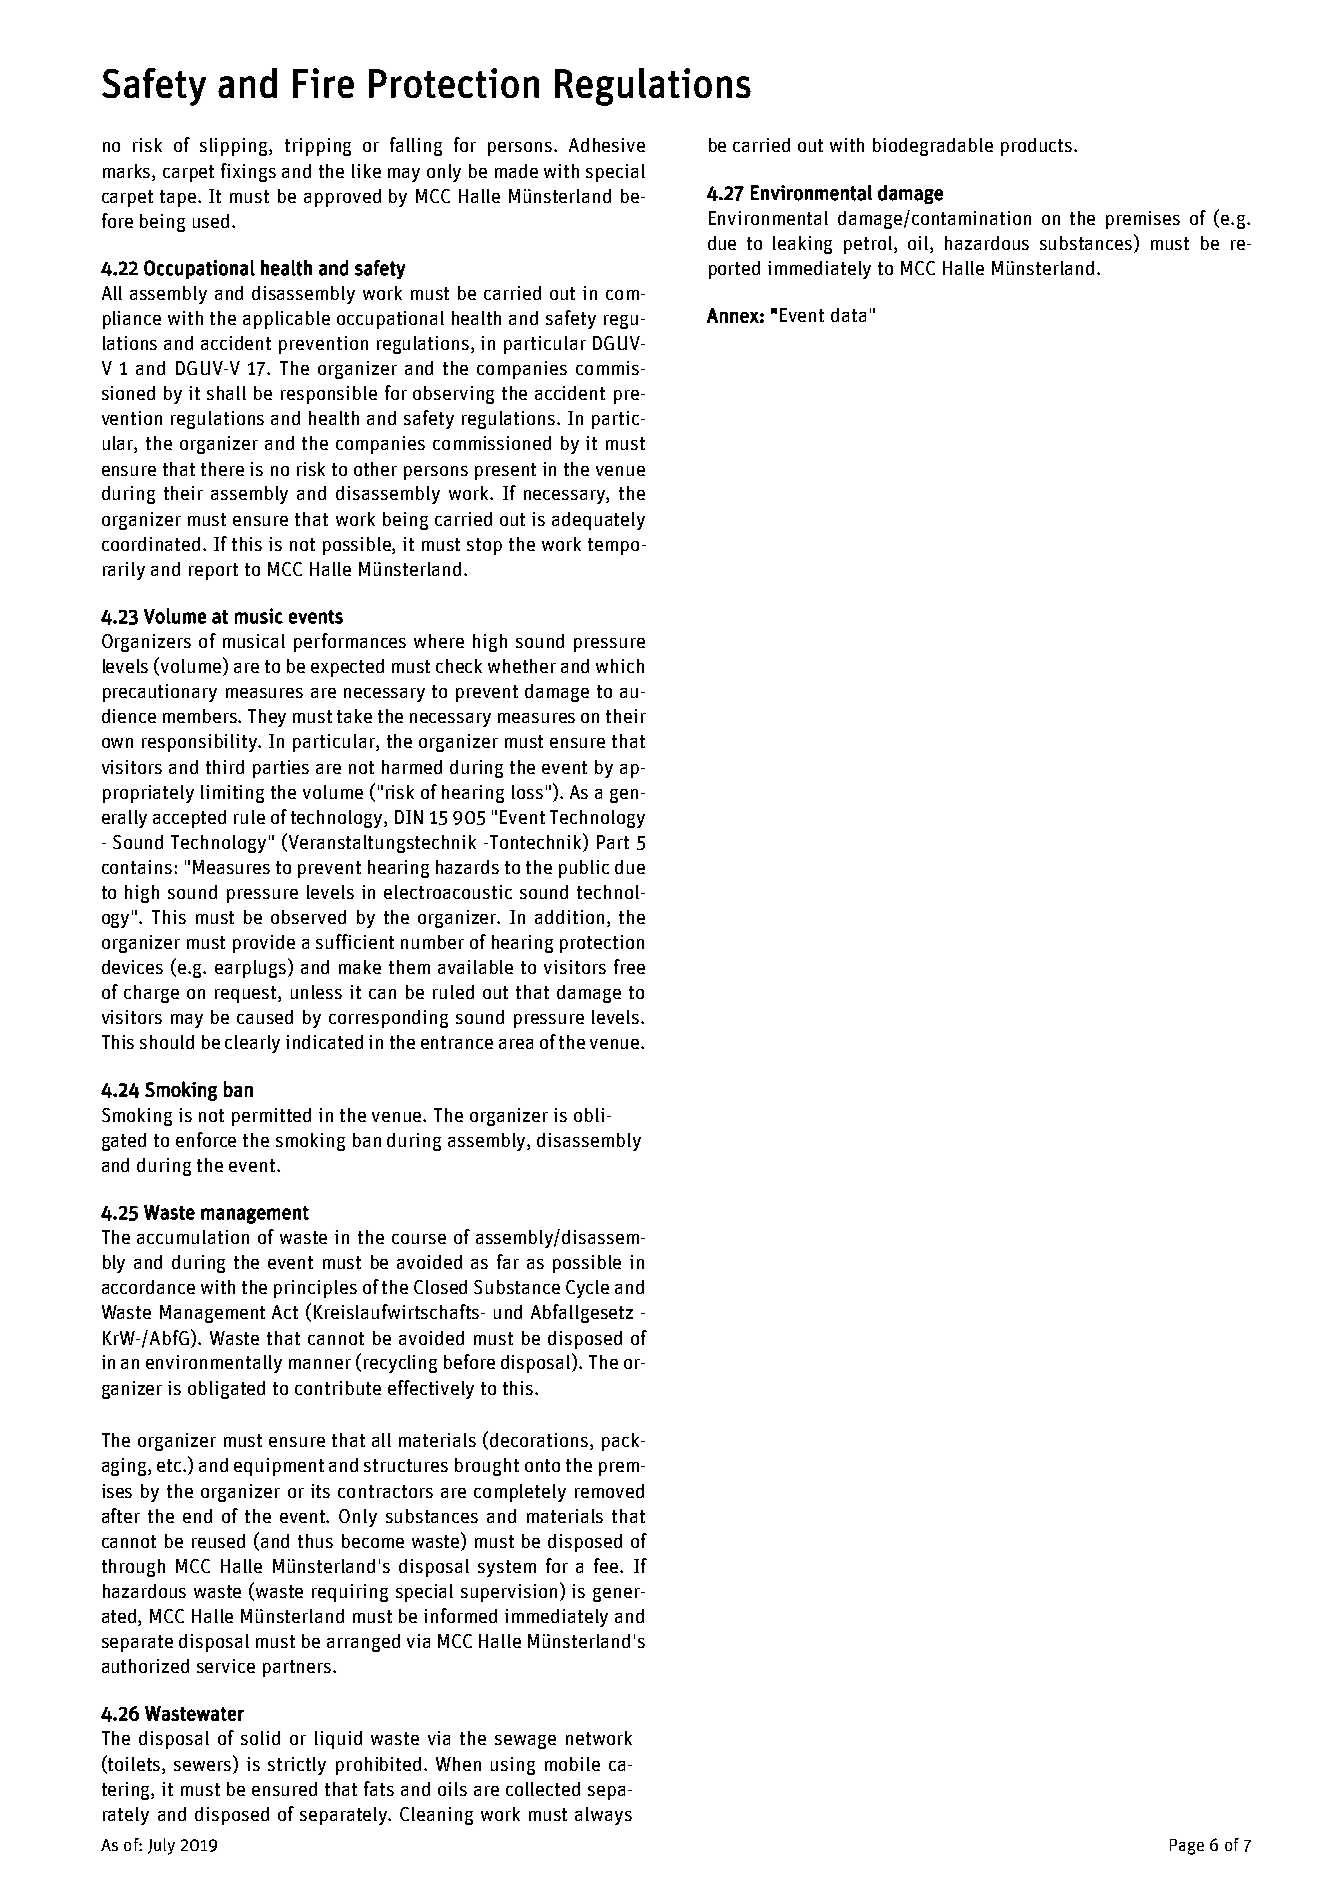 The image size is (1331, 1883). What do you see at coordinates (609, 1491) in the image?
I see `removed` at bounding box center [609, 1491].
